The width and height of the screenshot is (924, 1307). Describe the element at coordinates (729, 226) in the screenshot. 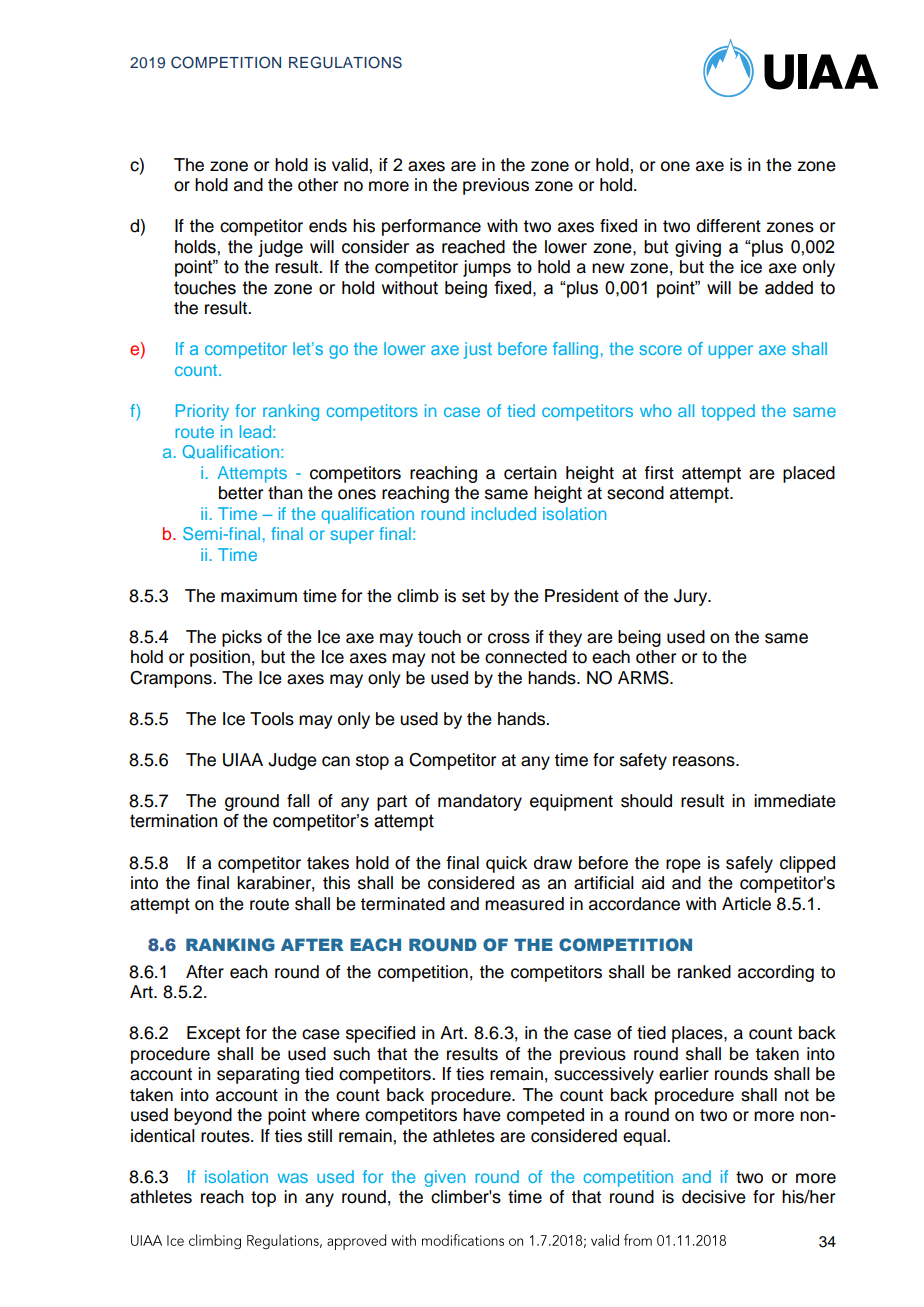

I see `different` at that location.
